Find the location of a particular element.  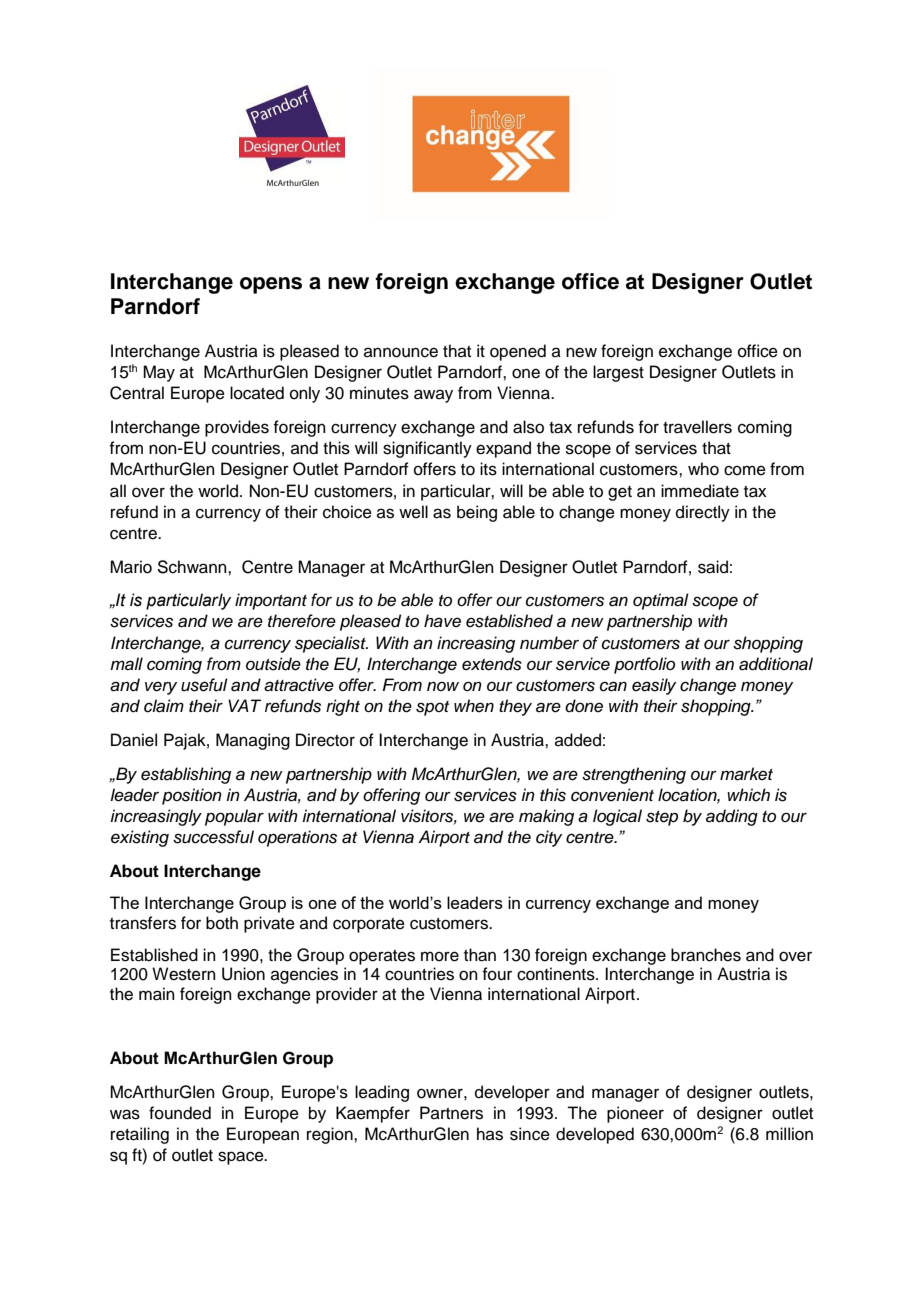

branches is located at coordinates (706, 955).
